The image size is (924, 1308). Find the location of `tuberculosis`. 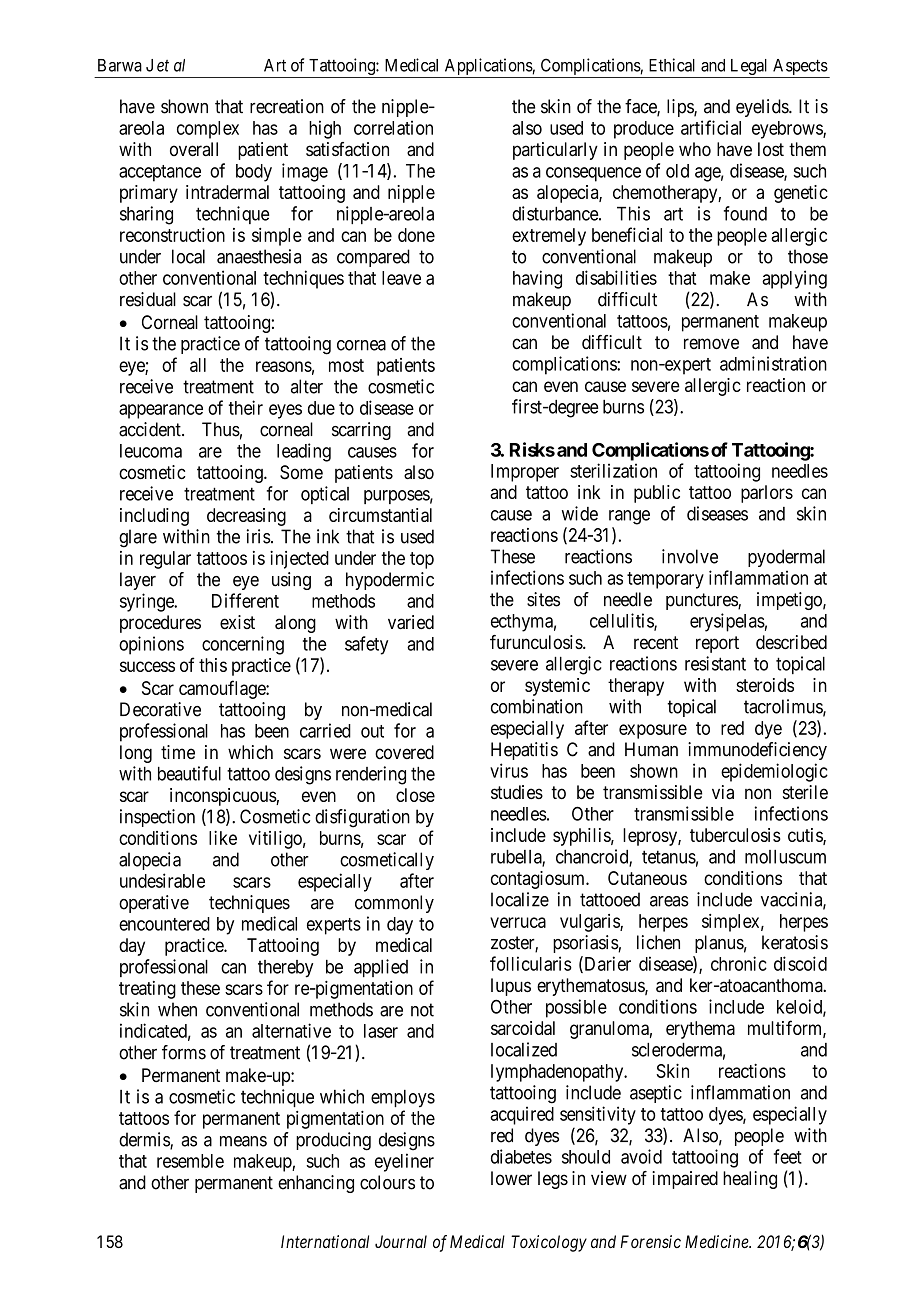

tuberculosis is located at coordinates (735, 835).
